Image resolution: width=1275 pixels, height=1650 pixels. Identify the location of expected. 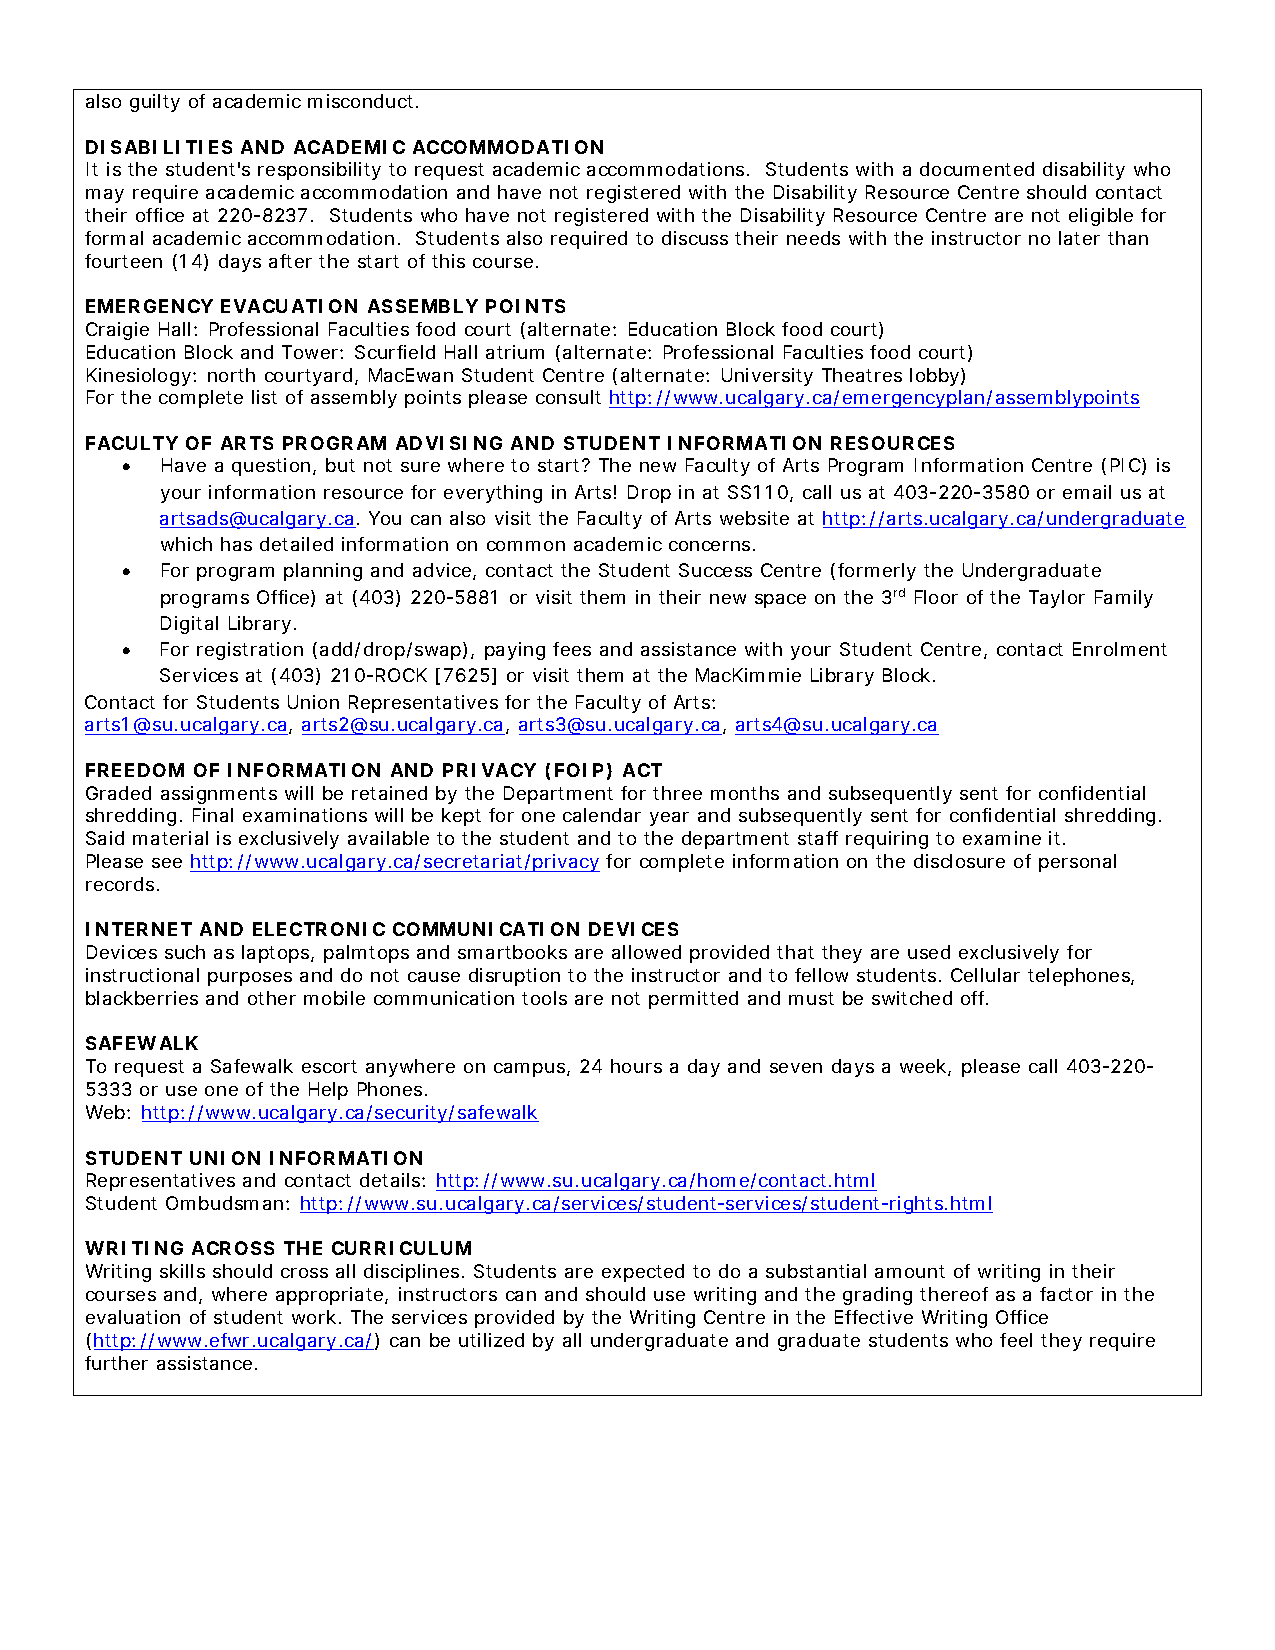
(643, 1273).
